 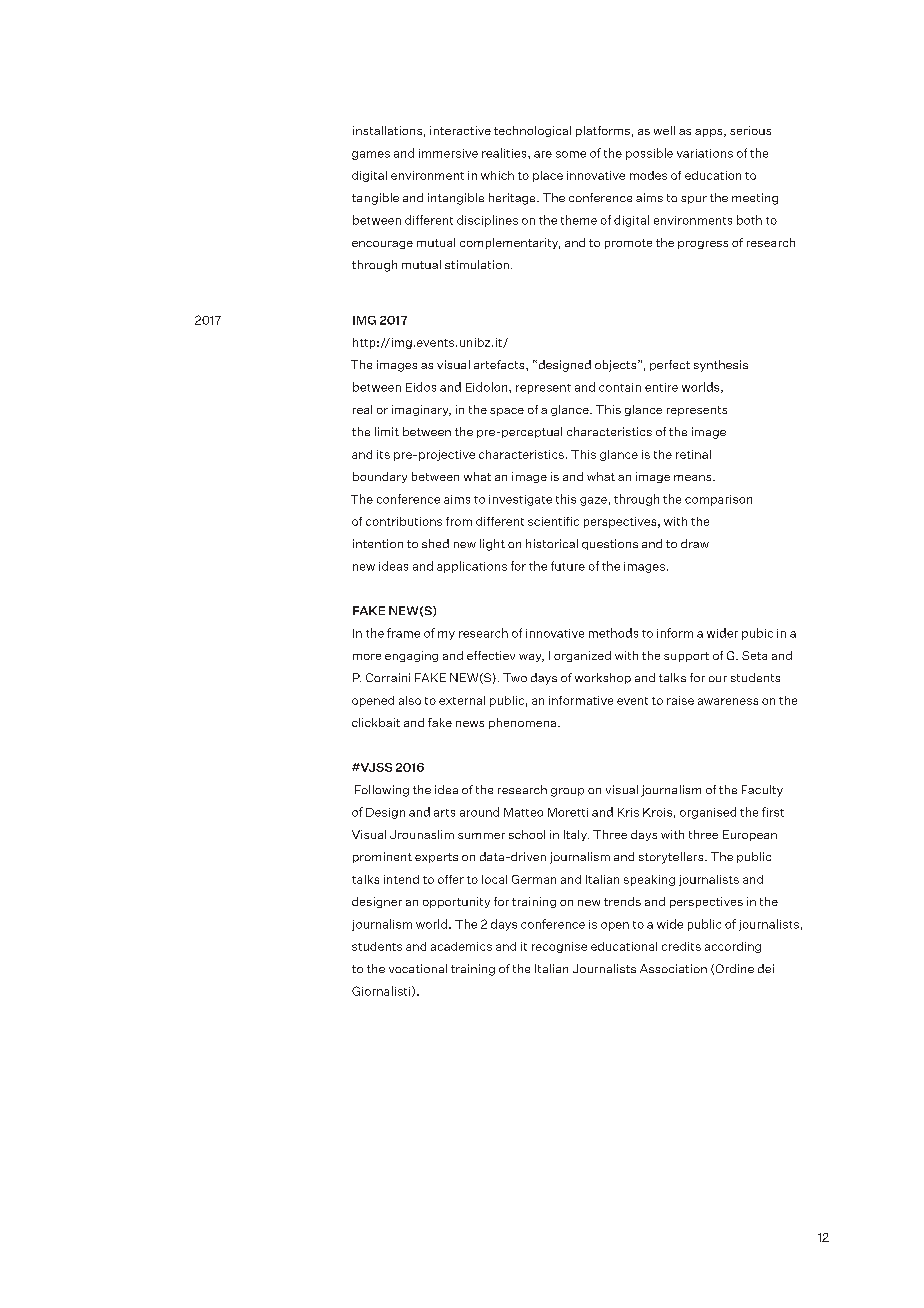 I want to click on recognise, so click(x=559, y=947).
